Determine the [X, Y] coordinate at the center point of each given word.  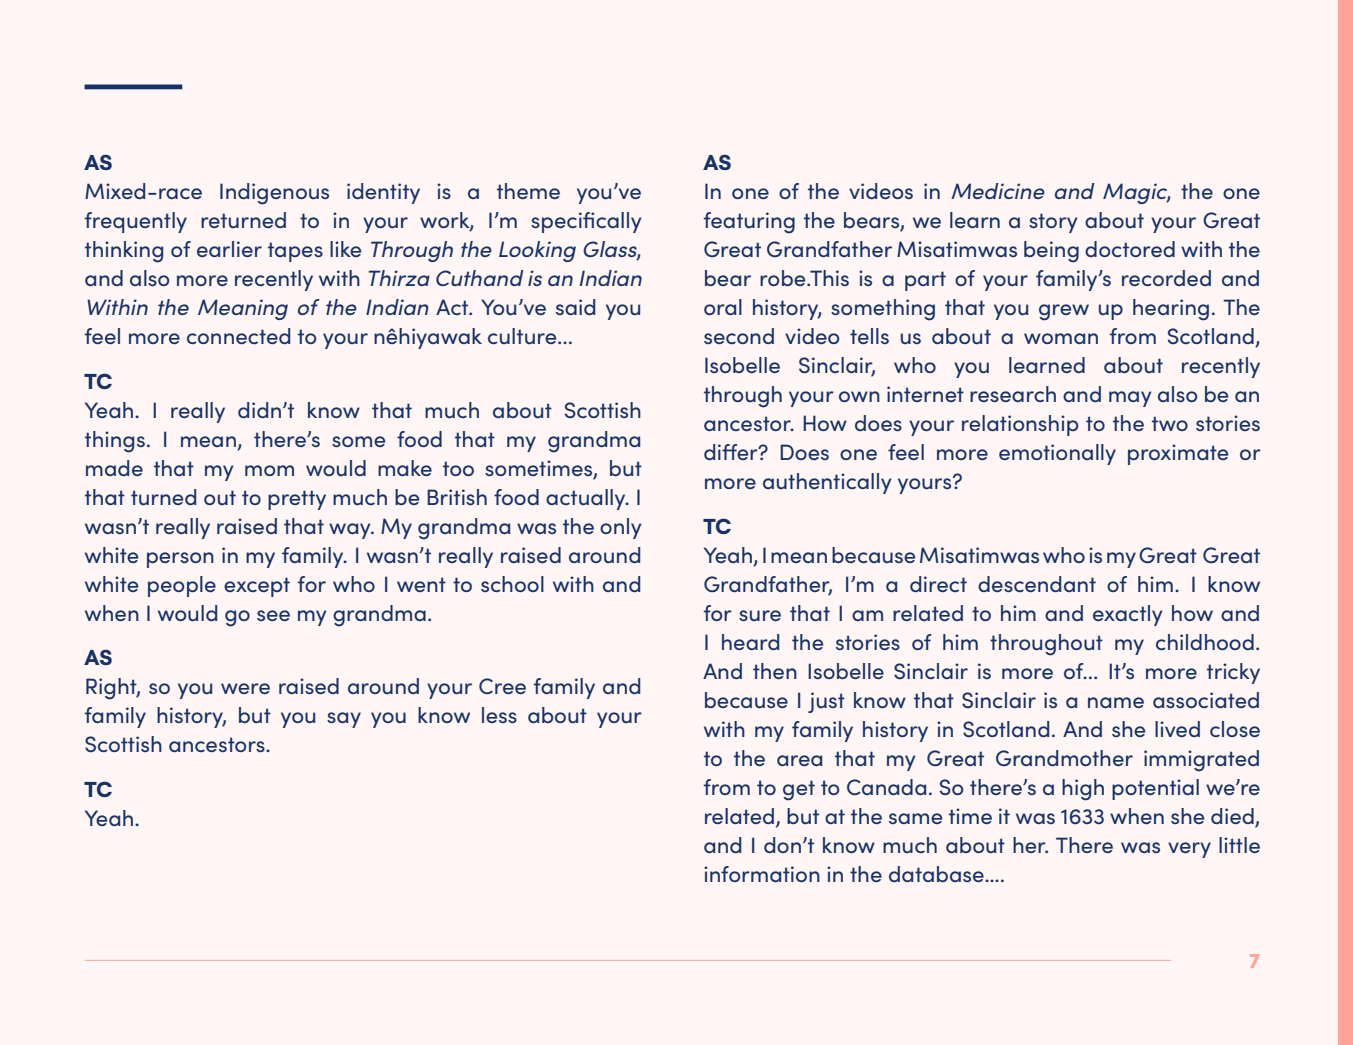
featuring [749, 223]
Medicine [998, 191]
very [1189, 850]
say [344, 720]
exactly [1128, 615]
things [115, 442]
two [1170, 423]
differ [732, 452]
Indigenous [274, 194]
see [273, 615]
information [762, 874]
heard [750, 642]
